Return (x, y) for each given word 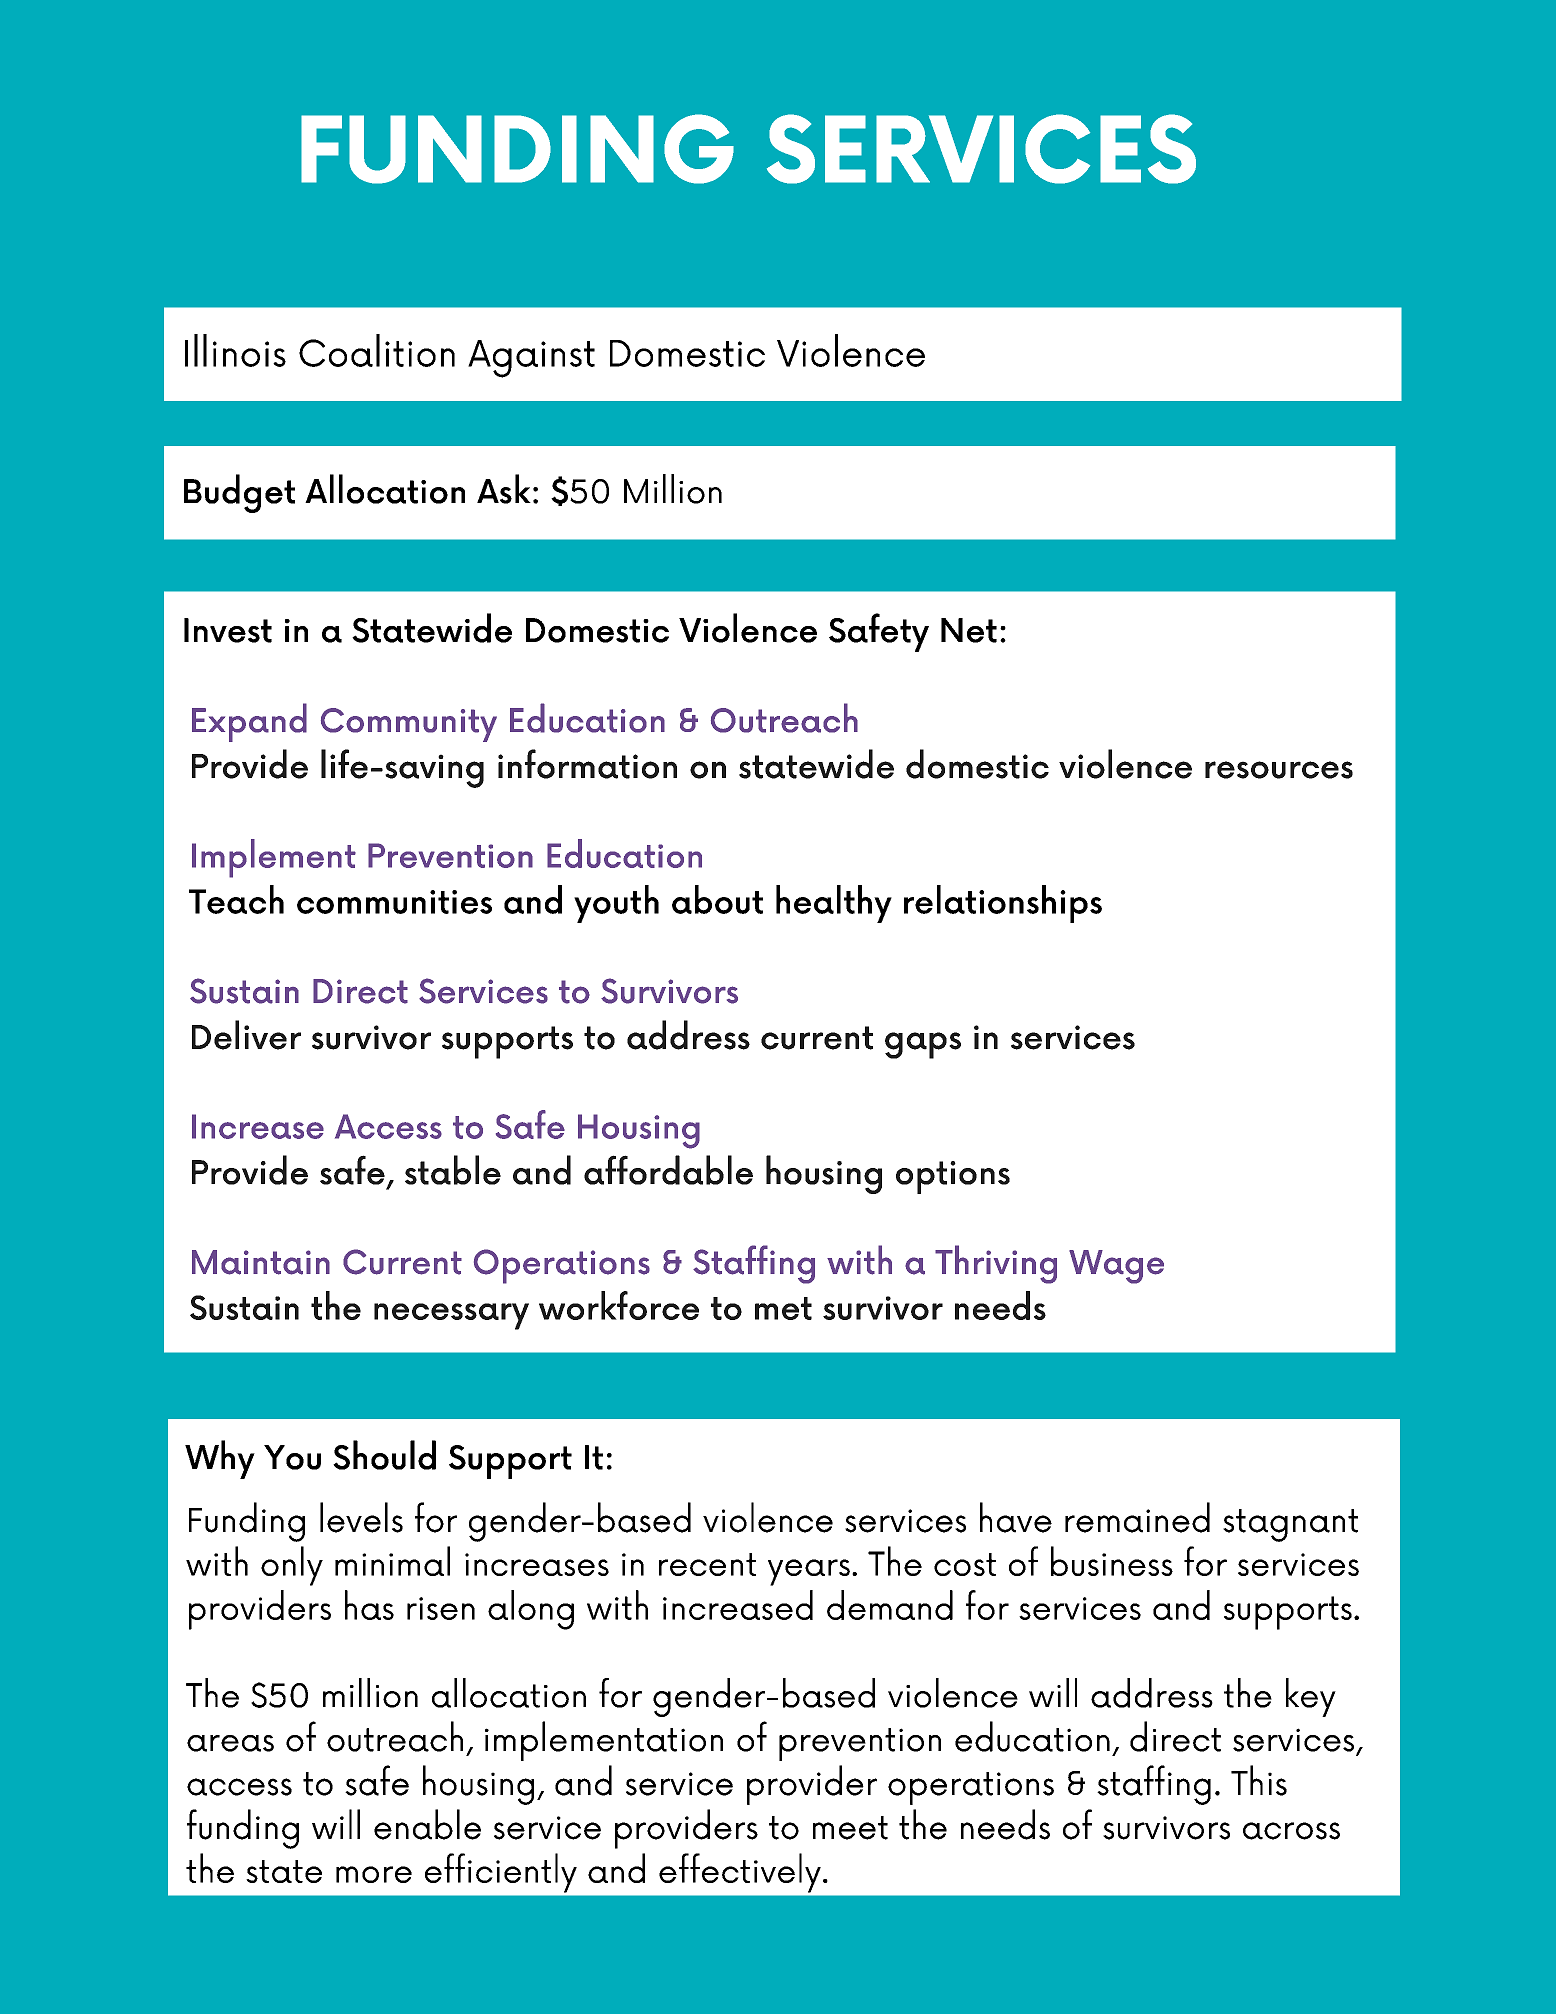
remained (1137, 1517)
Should (384, 1455)
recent (707, 1564)
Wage (1116, 1267)
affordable (668, 1170)
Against (531, 359)
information (587, 764)
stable (453, 1170)
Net (969, 630)
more (374, 1874)
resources (1279, 770)
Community (409, 725)
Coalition (377, 350)
